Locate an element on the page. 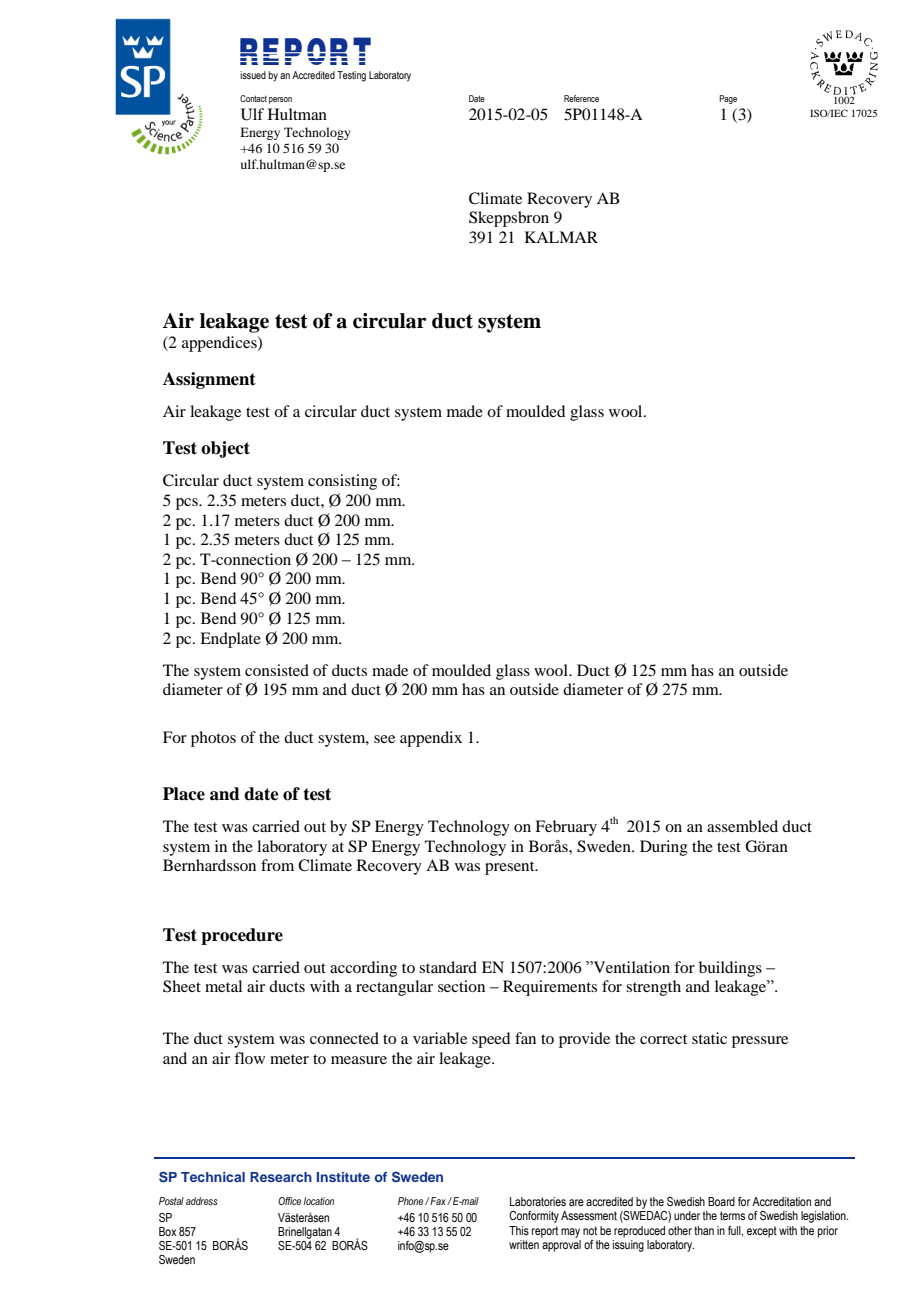 This page has height=1308, width=924. assembled is located at coordinates (742, 826).
